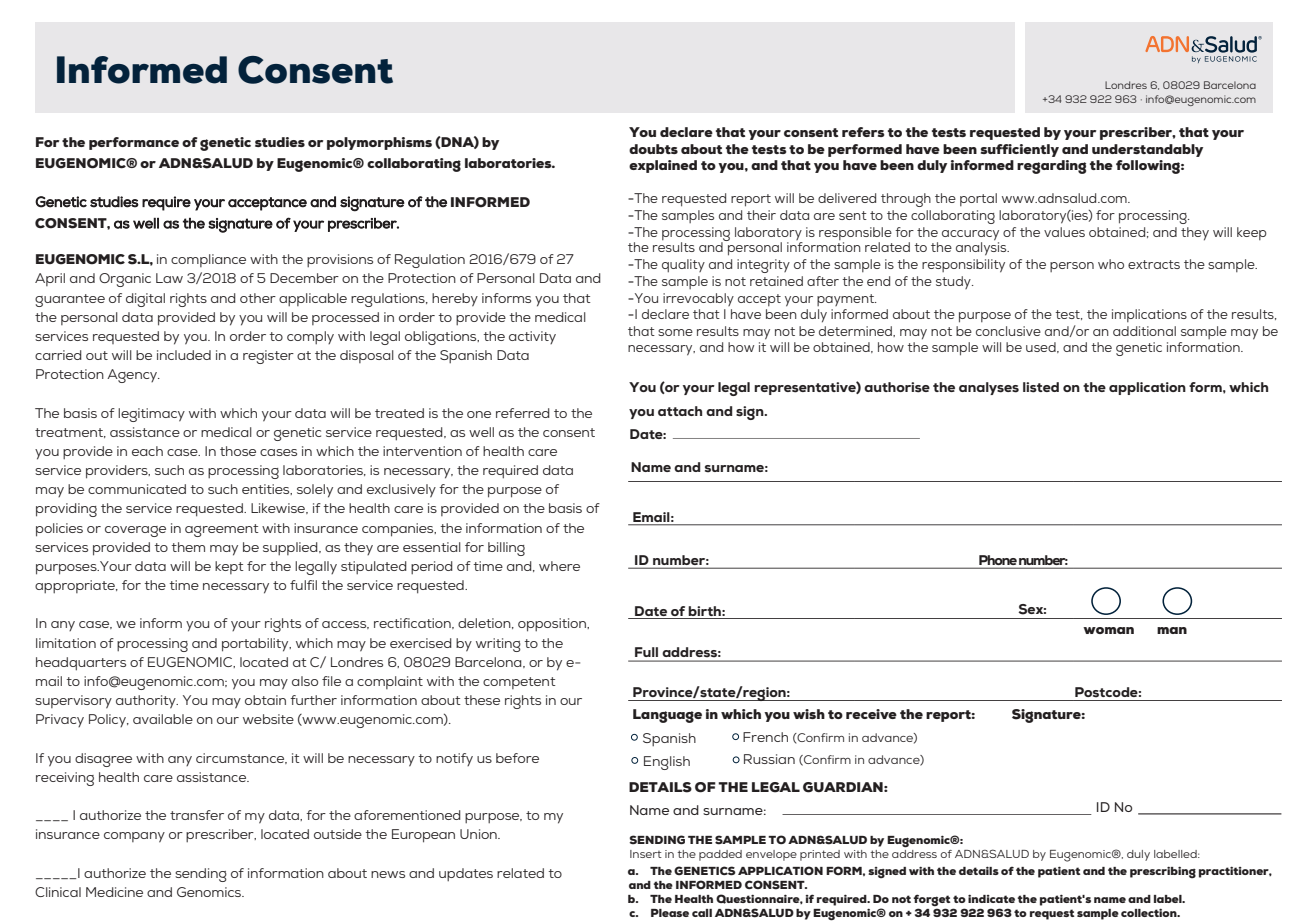 The width and height of the document is (1308, 924). I want to click on Please, so click(670, 913).
